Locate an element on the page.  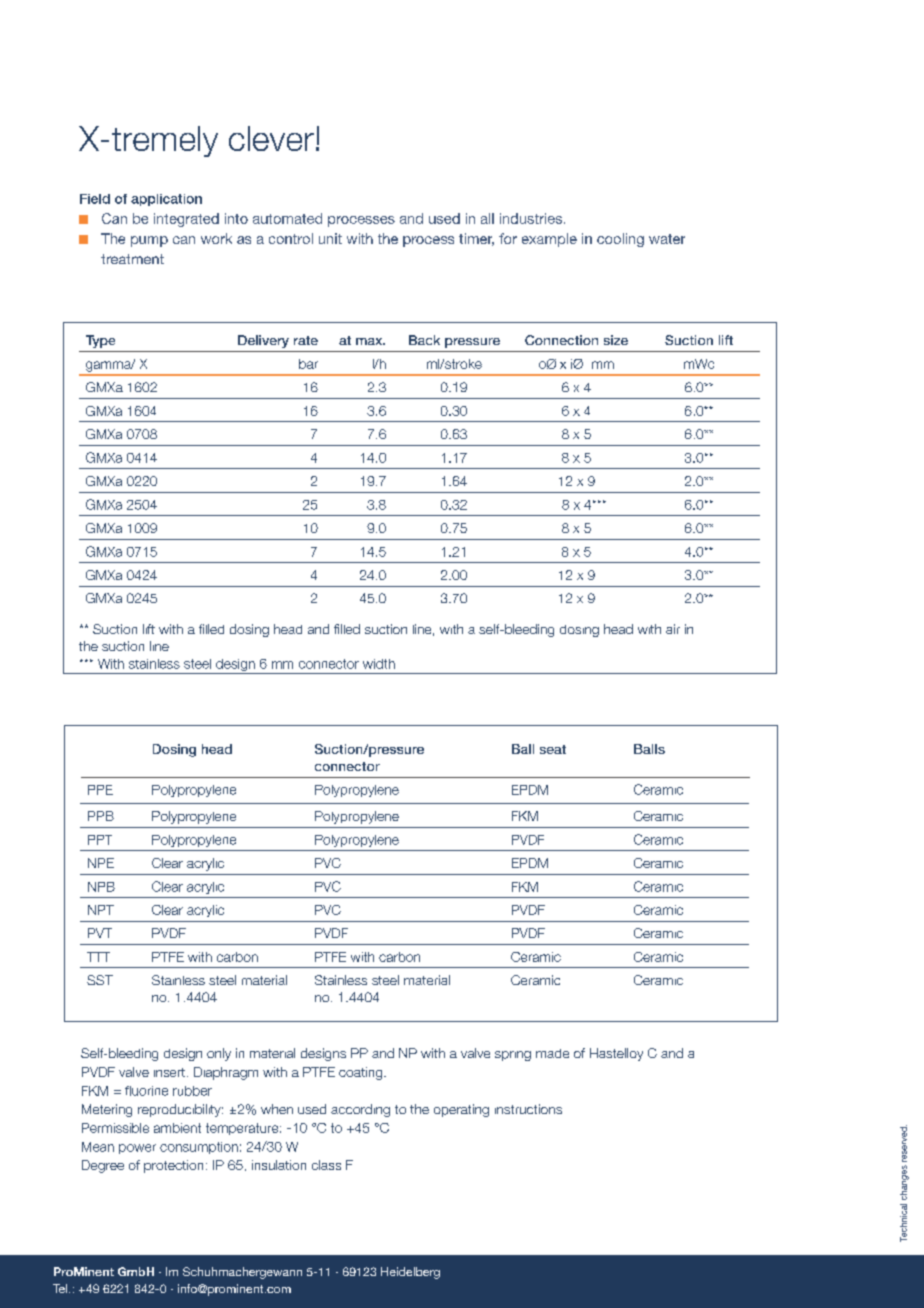
protection is located at coordinates (173, 1166).
